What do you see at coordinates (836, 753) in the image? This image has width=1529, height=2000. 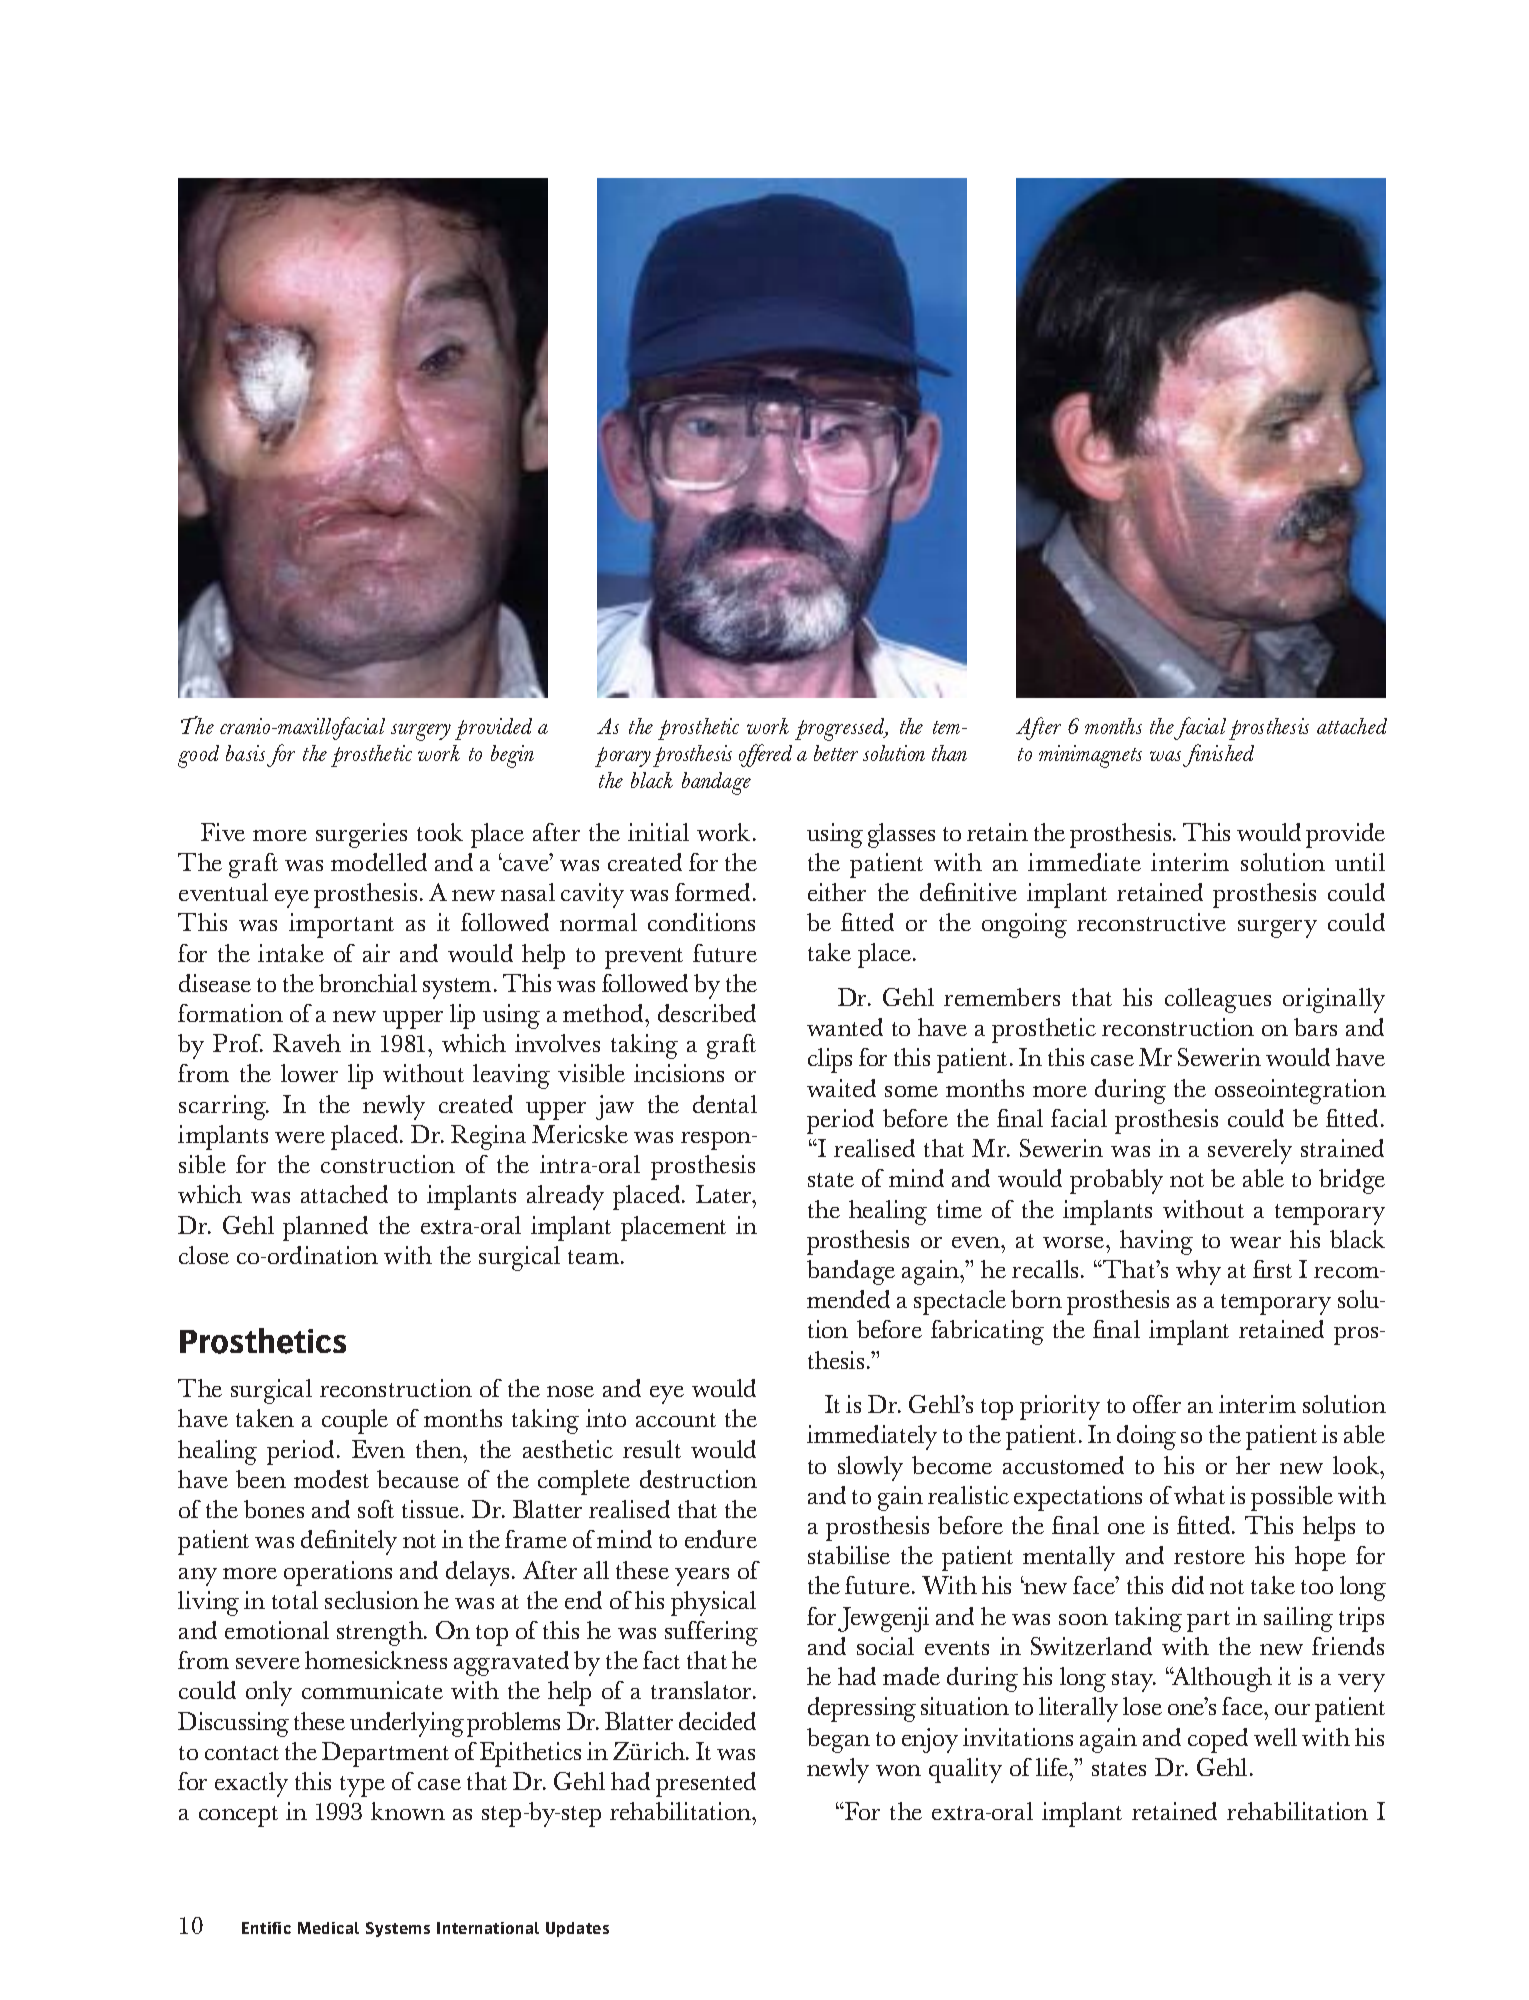 I see `better` at bounding box center [836, 753].
